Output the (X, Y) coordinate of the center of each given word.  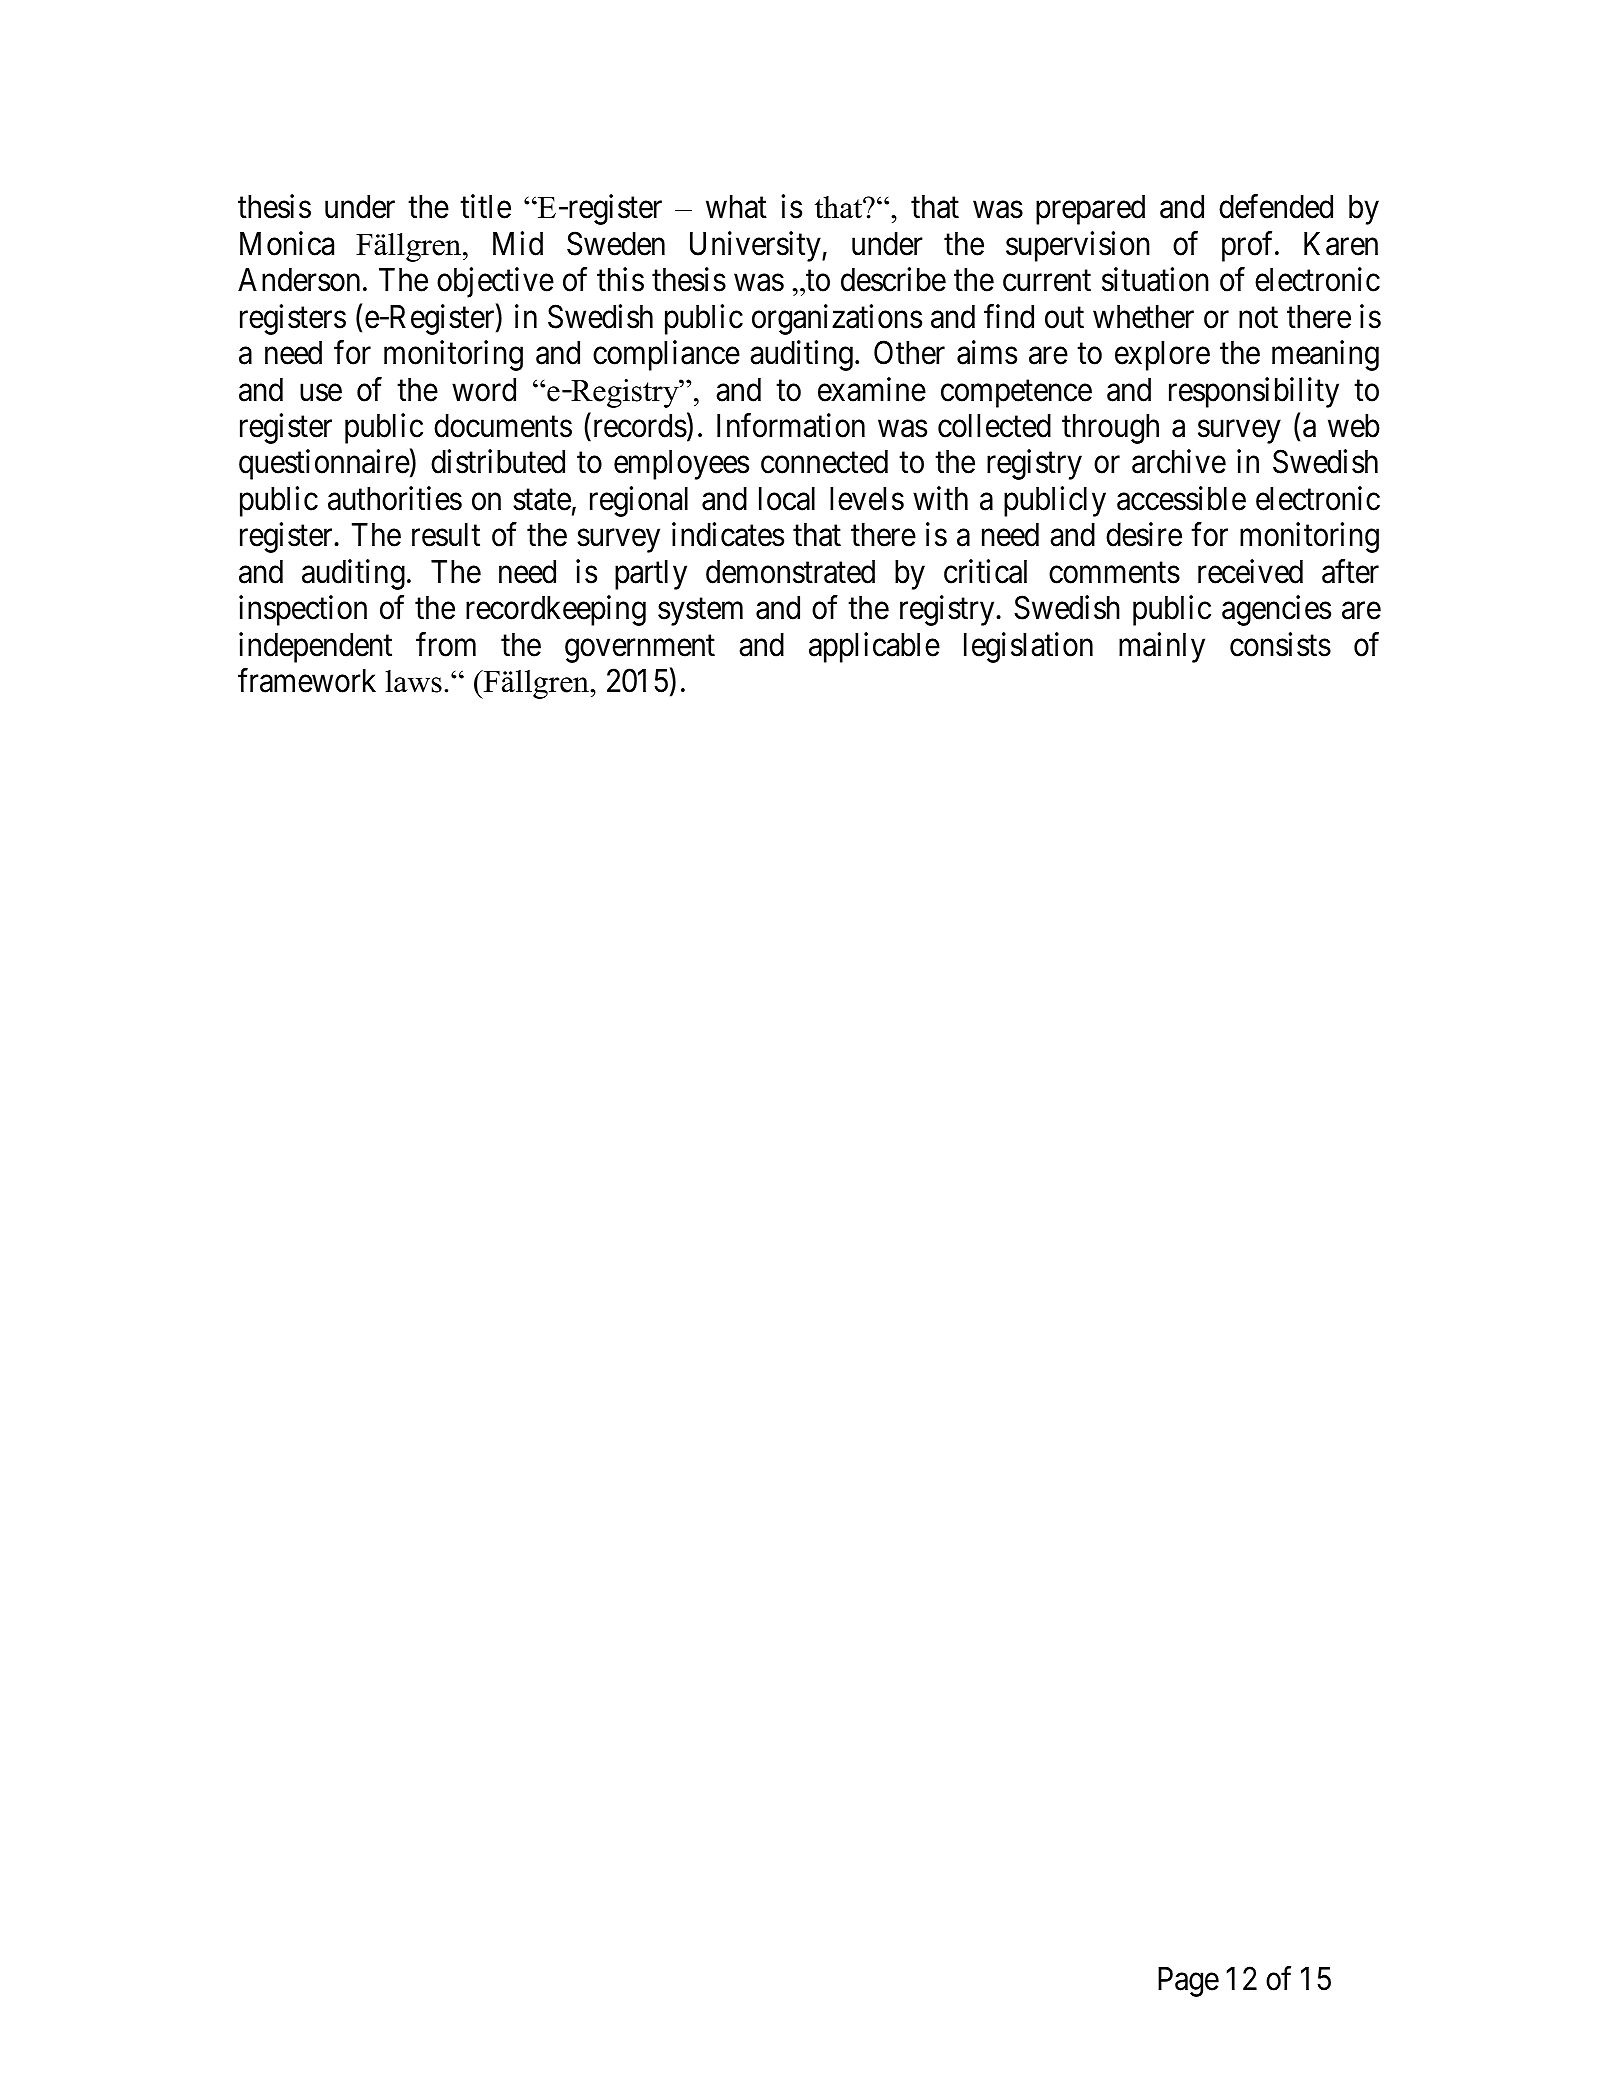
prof (1249, 246)
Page (1188, 1982)
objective (495, 283)
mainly (1162, 647)
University (756, 246)
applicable (874, 647)
